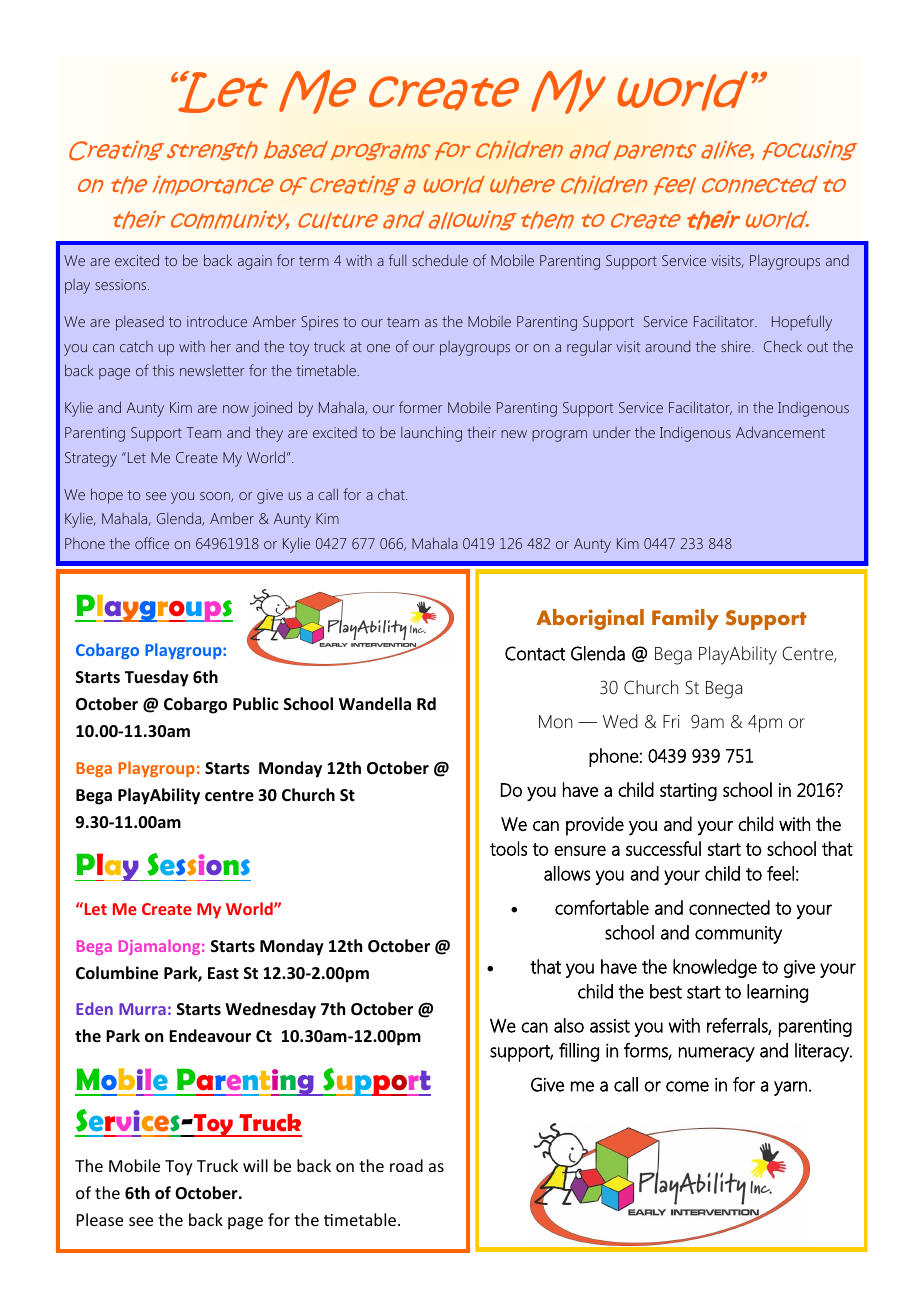  I want to click on successful, so click(663, 848).
